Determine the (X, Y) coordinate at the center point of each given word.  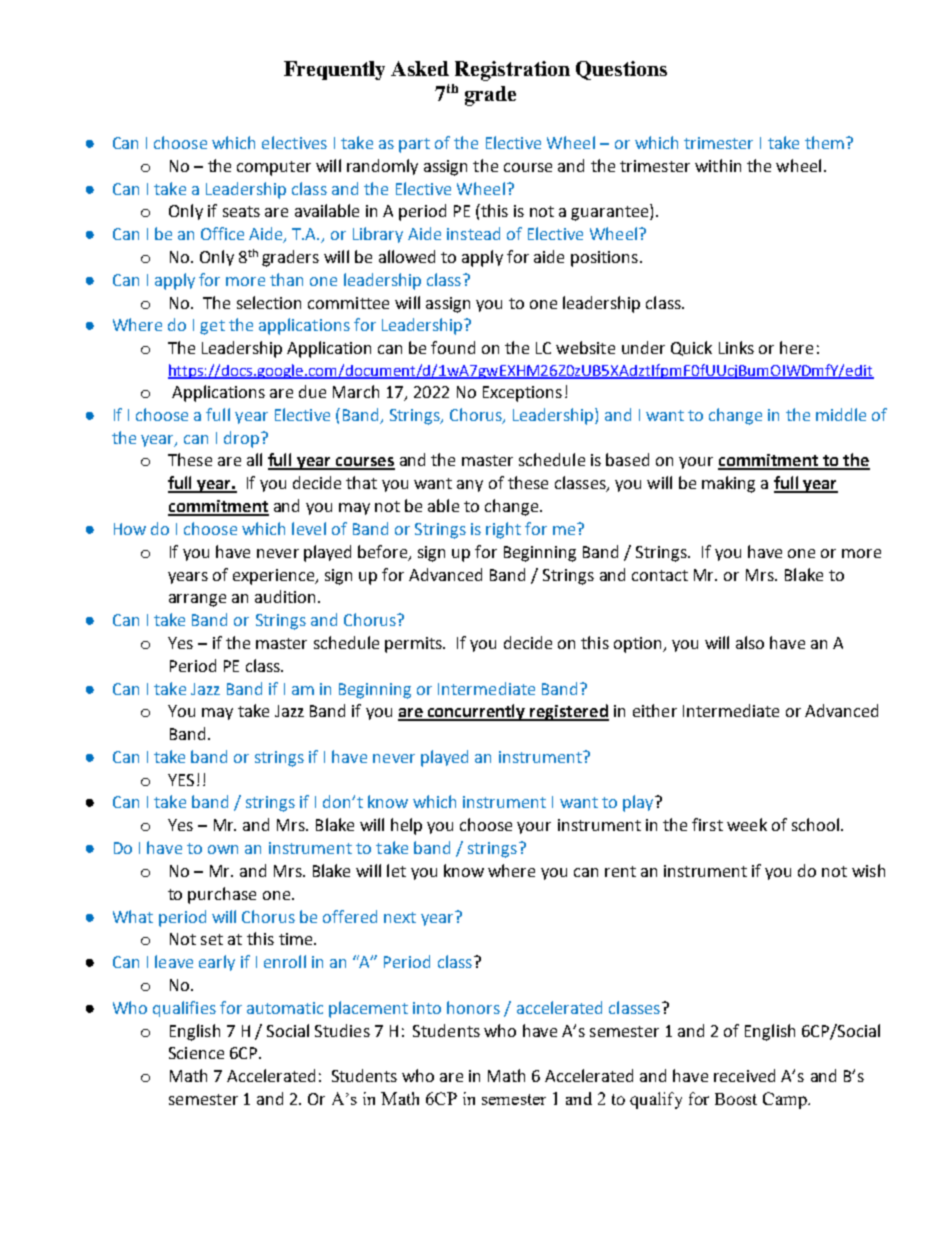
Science (196, 1053)
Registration (512, 71)
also (750, 642)
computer (274, 168)
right (503, 530)
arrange (197, 600)
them (824, 142)
